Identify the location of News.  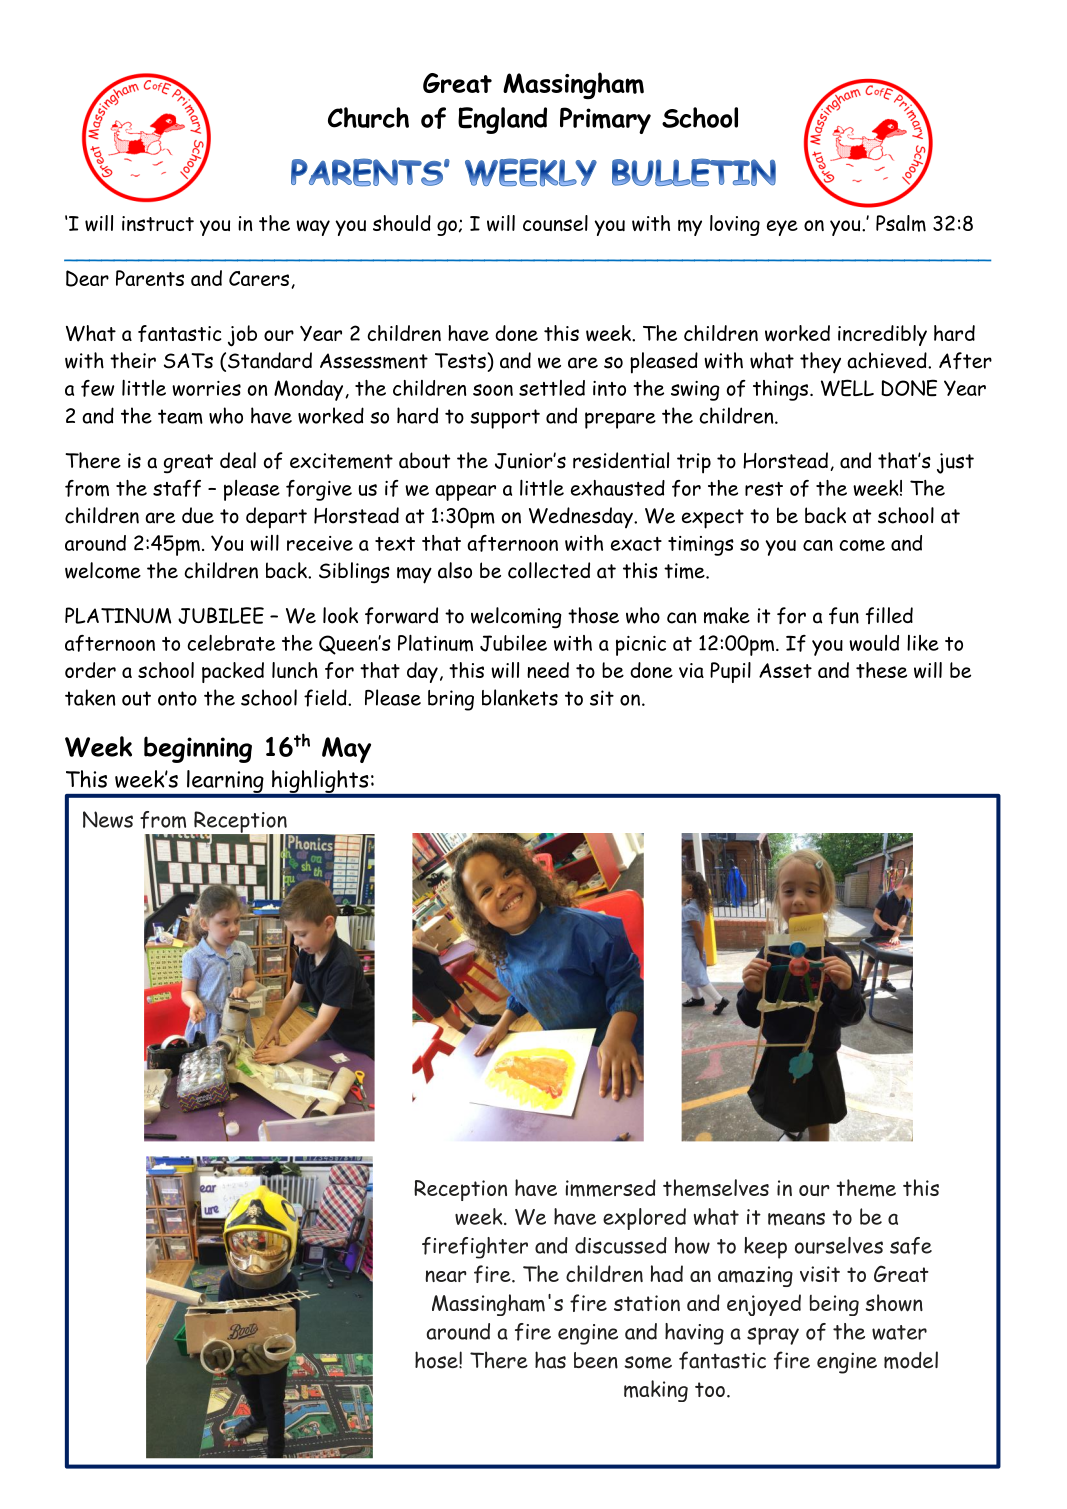
(108, 819).
